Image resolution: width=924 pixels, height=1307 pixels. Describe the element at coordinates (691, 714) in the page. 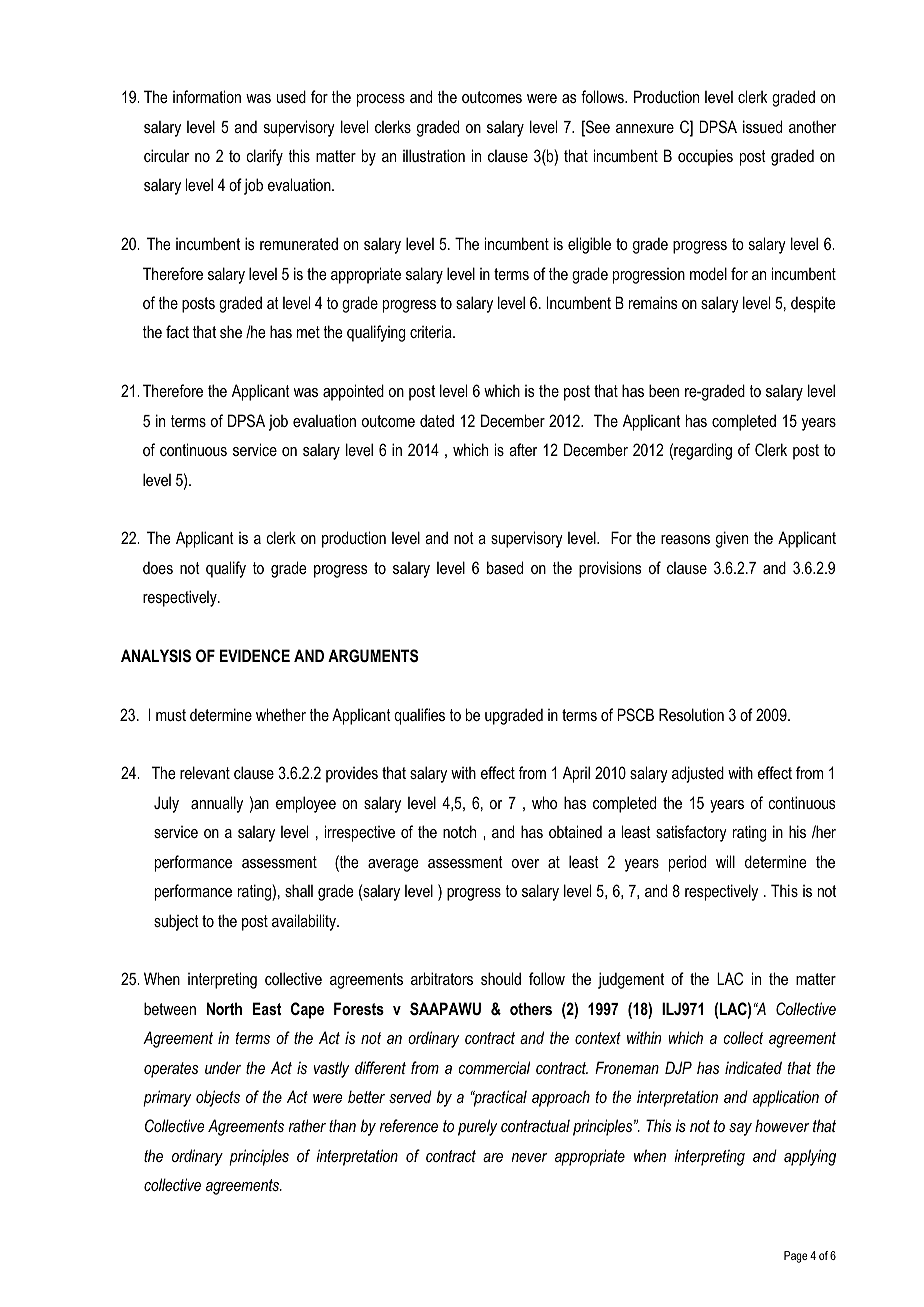

I see `Resolution` at that location.
